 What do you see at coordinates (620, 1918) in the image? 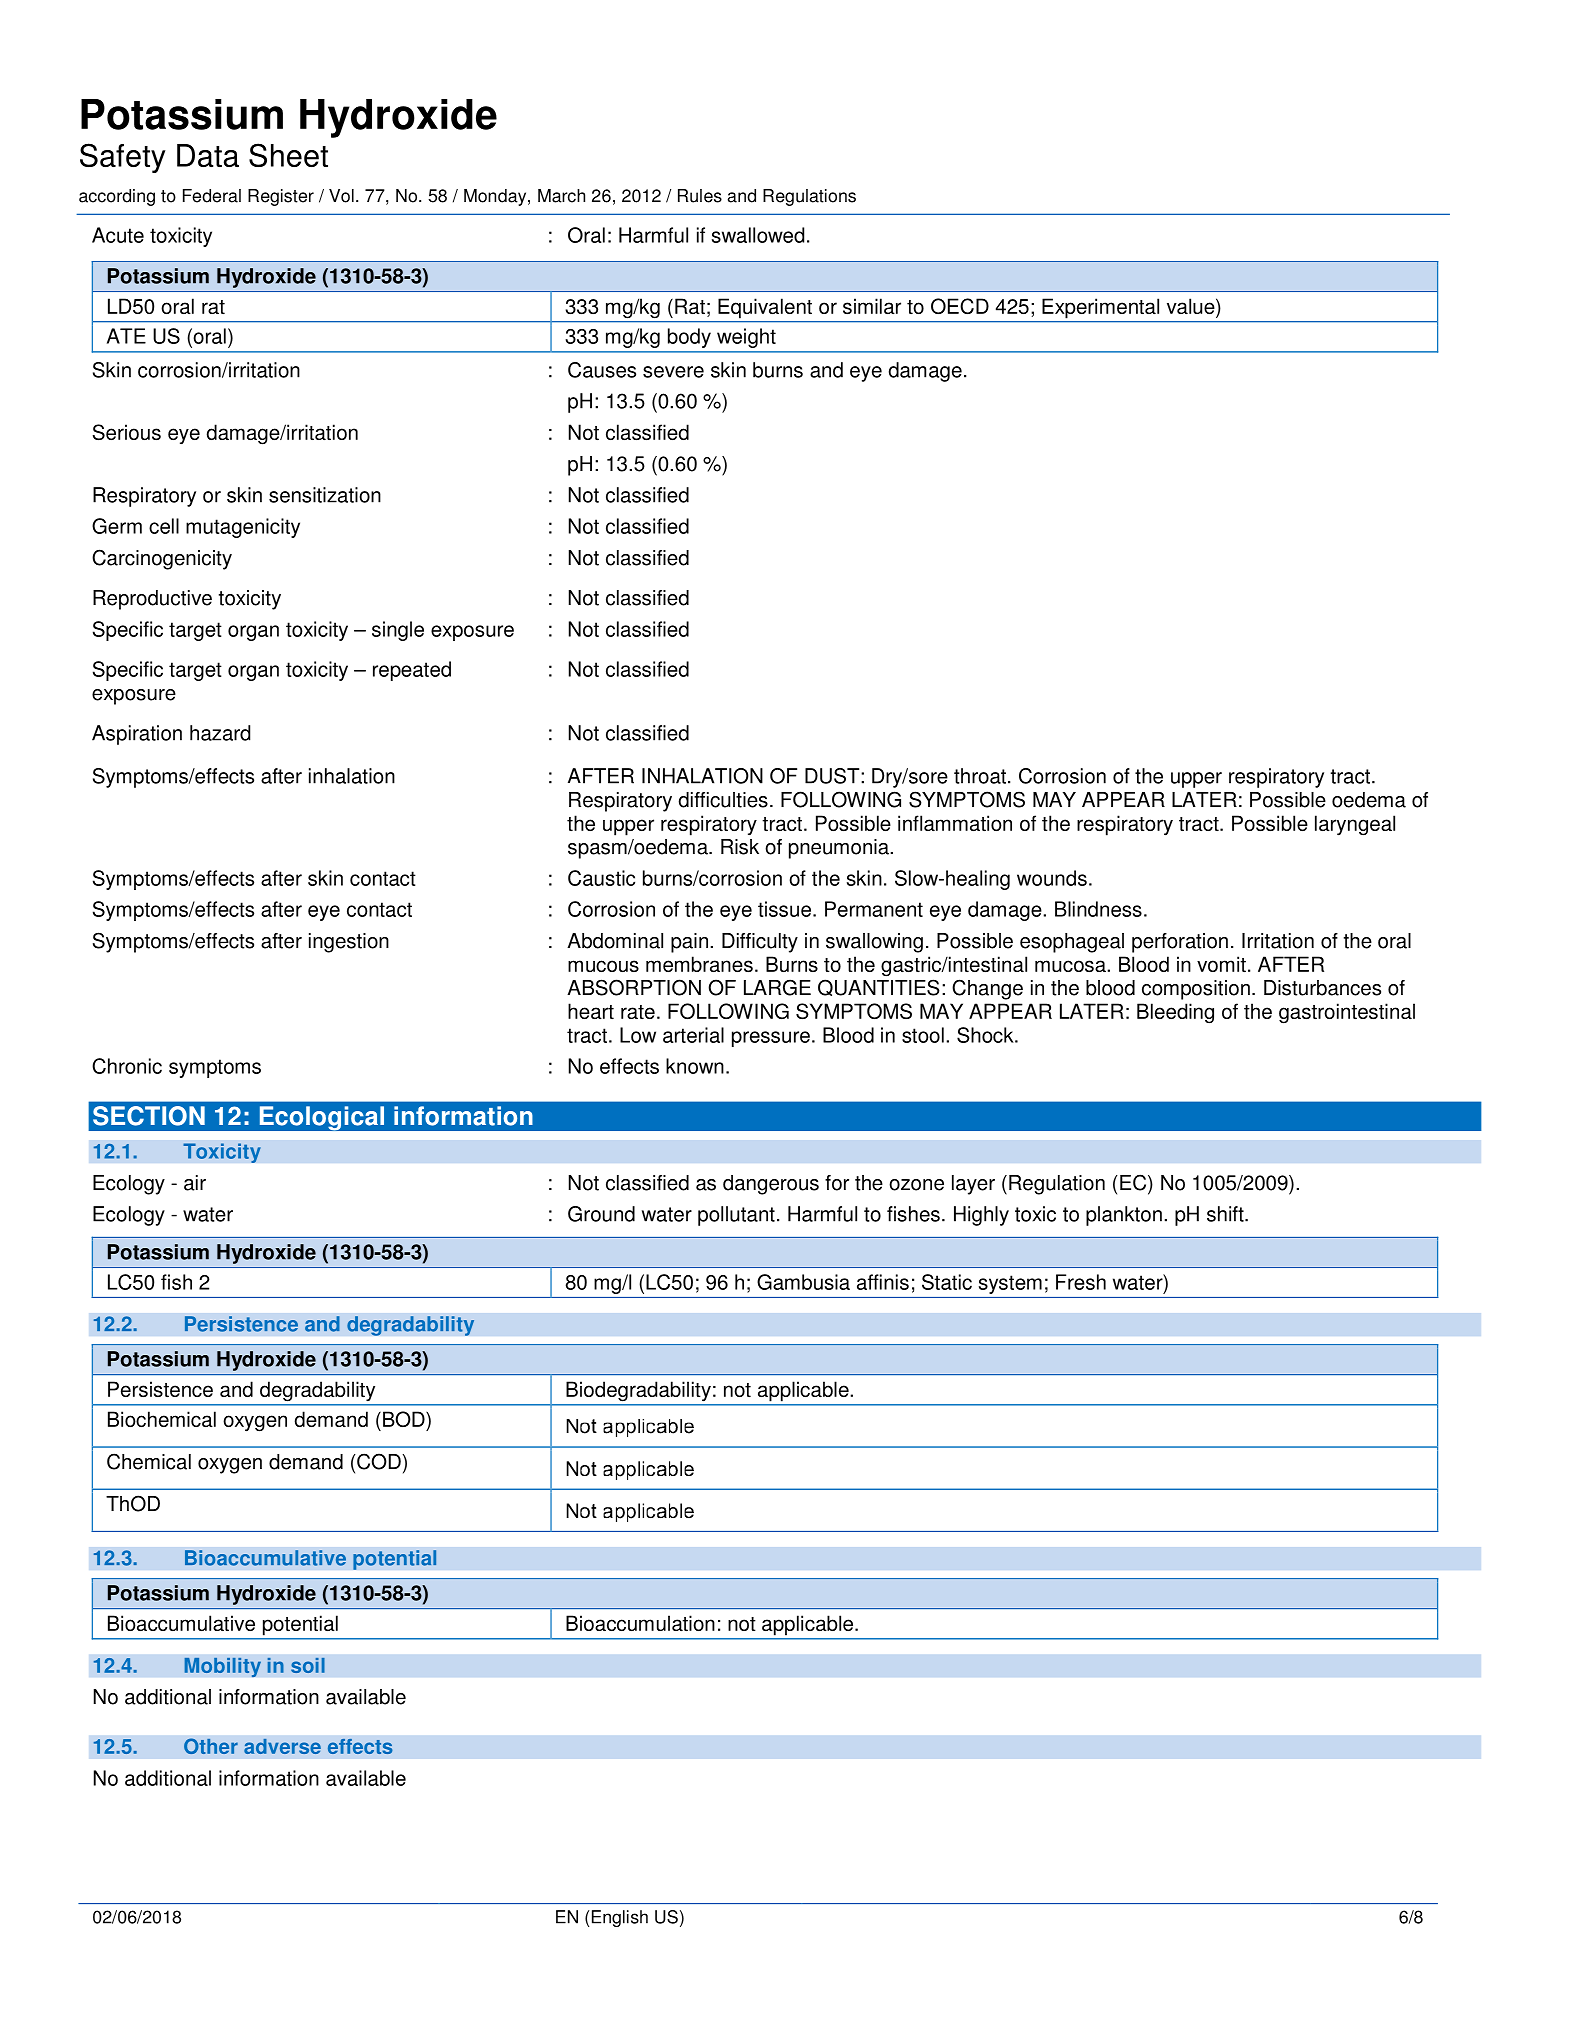
I see `English` at bounding box center [620, 1918].
